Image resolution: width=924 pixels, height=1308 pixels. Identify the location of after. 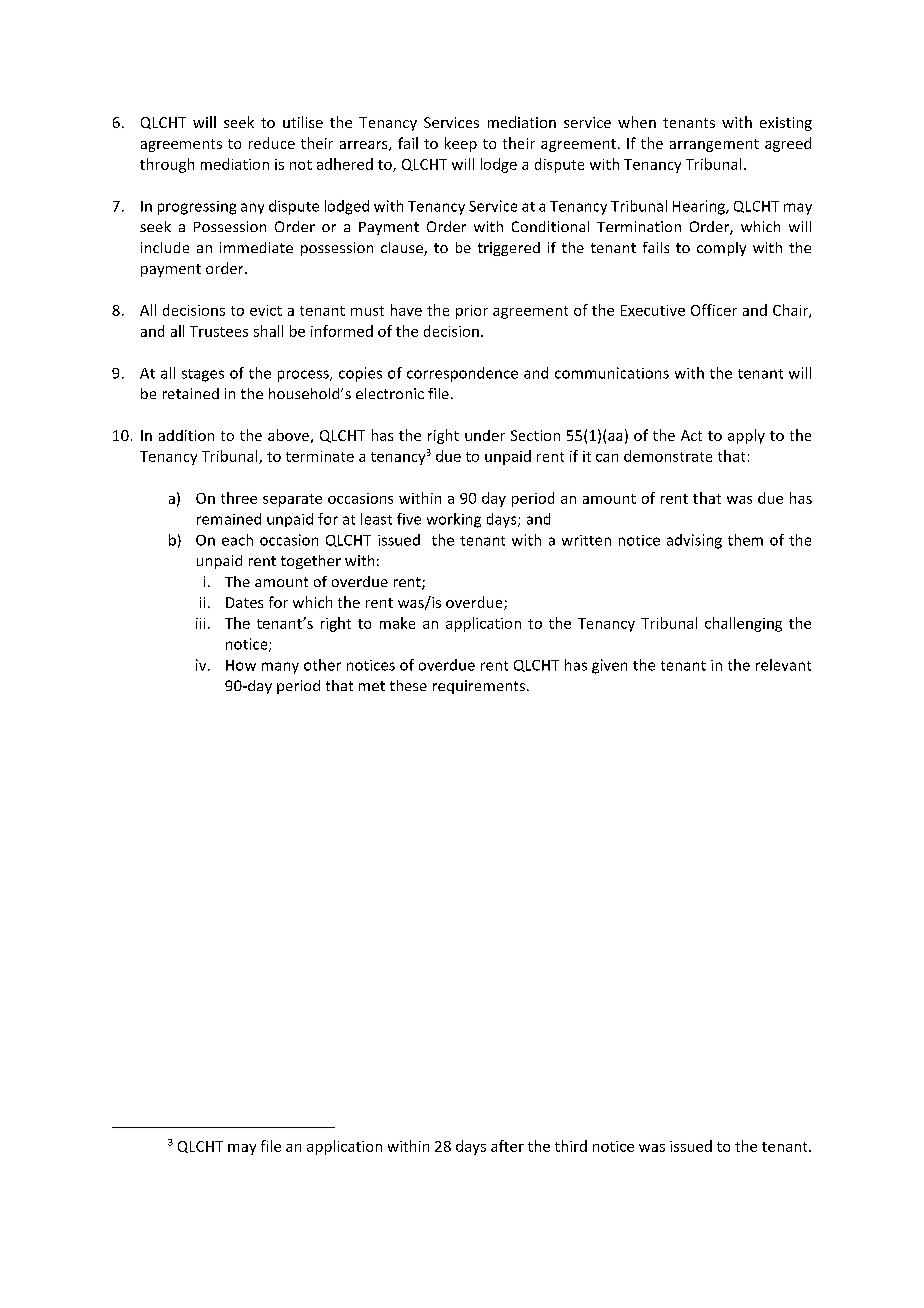
(507, 1146).
